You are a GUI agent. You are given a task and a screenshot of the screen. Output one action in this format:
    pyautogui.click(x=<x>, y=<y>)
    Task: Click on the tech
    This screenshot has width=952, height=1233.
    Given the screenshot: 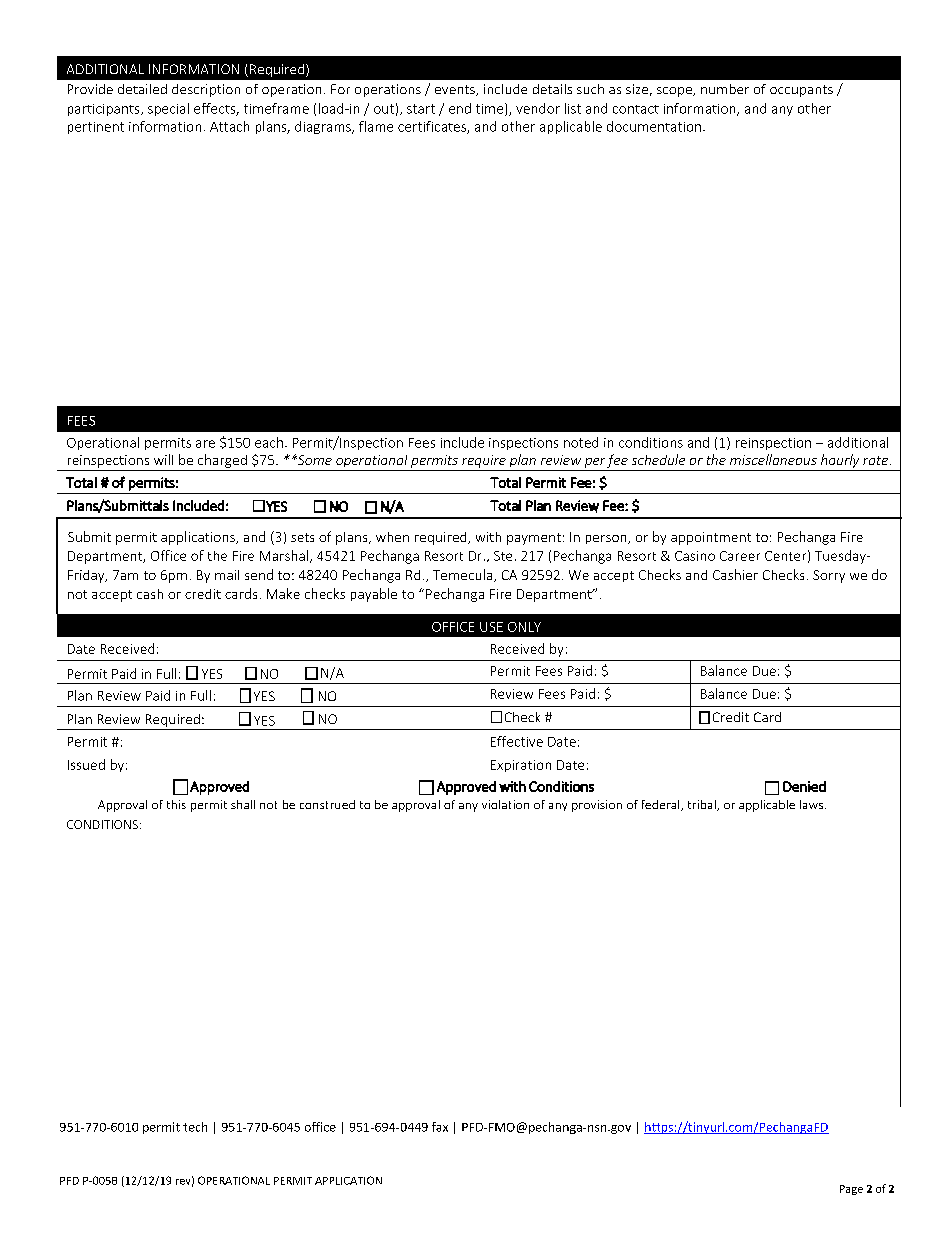 What is the action you would take?
    pyautogui.click(x=195, y=1127)
